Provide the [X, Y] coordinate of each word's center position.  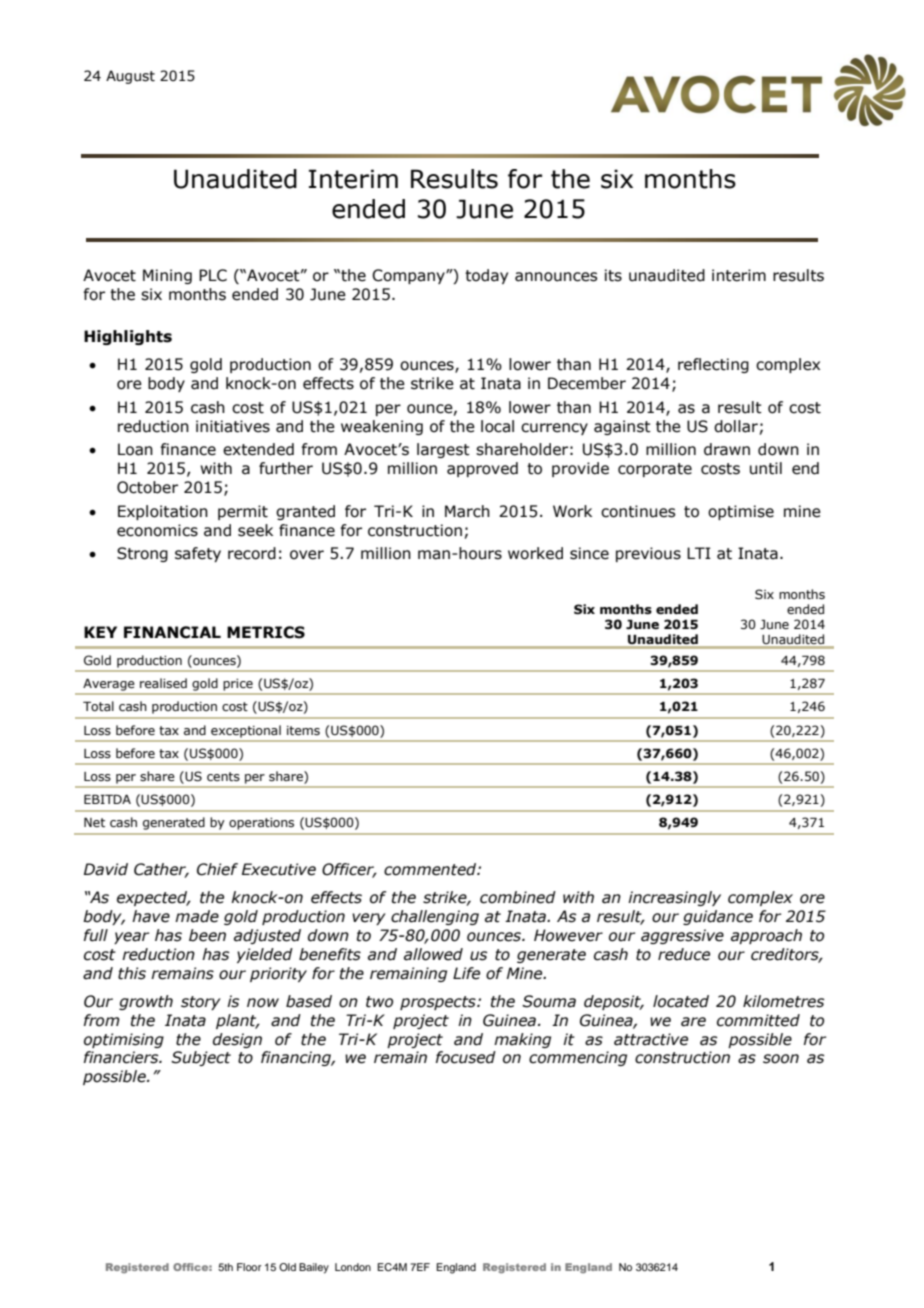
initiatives [233, 426]
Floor [249, 1267]
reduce [684, 954]
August [130, 77]
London [353, 1267]
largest [443, 450]
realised [163, 683]
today [486, 276]
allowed [433, 954]
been [207, 935]
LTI [699, 553]
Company [409, 276]
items [303, 730]
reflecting [713, 365]
